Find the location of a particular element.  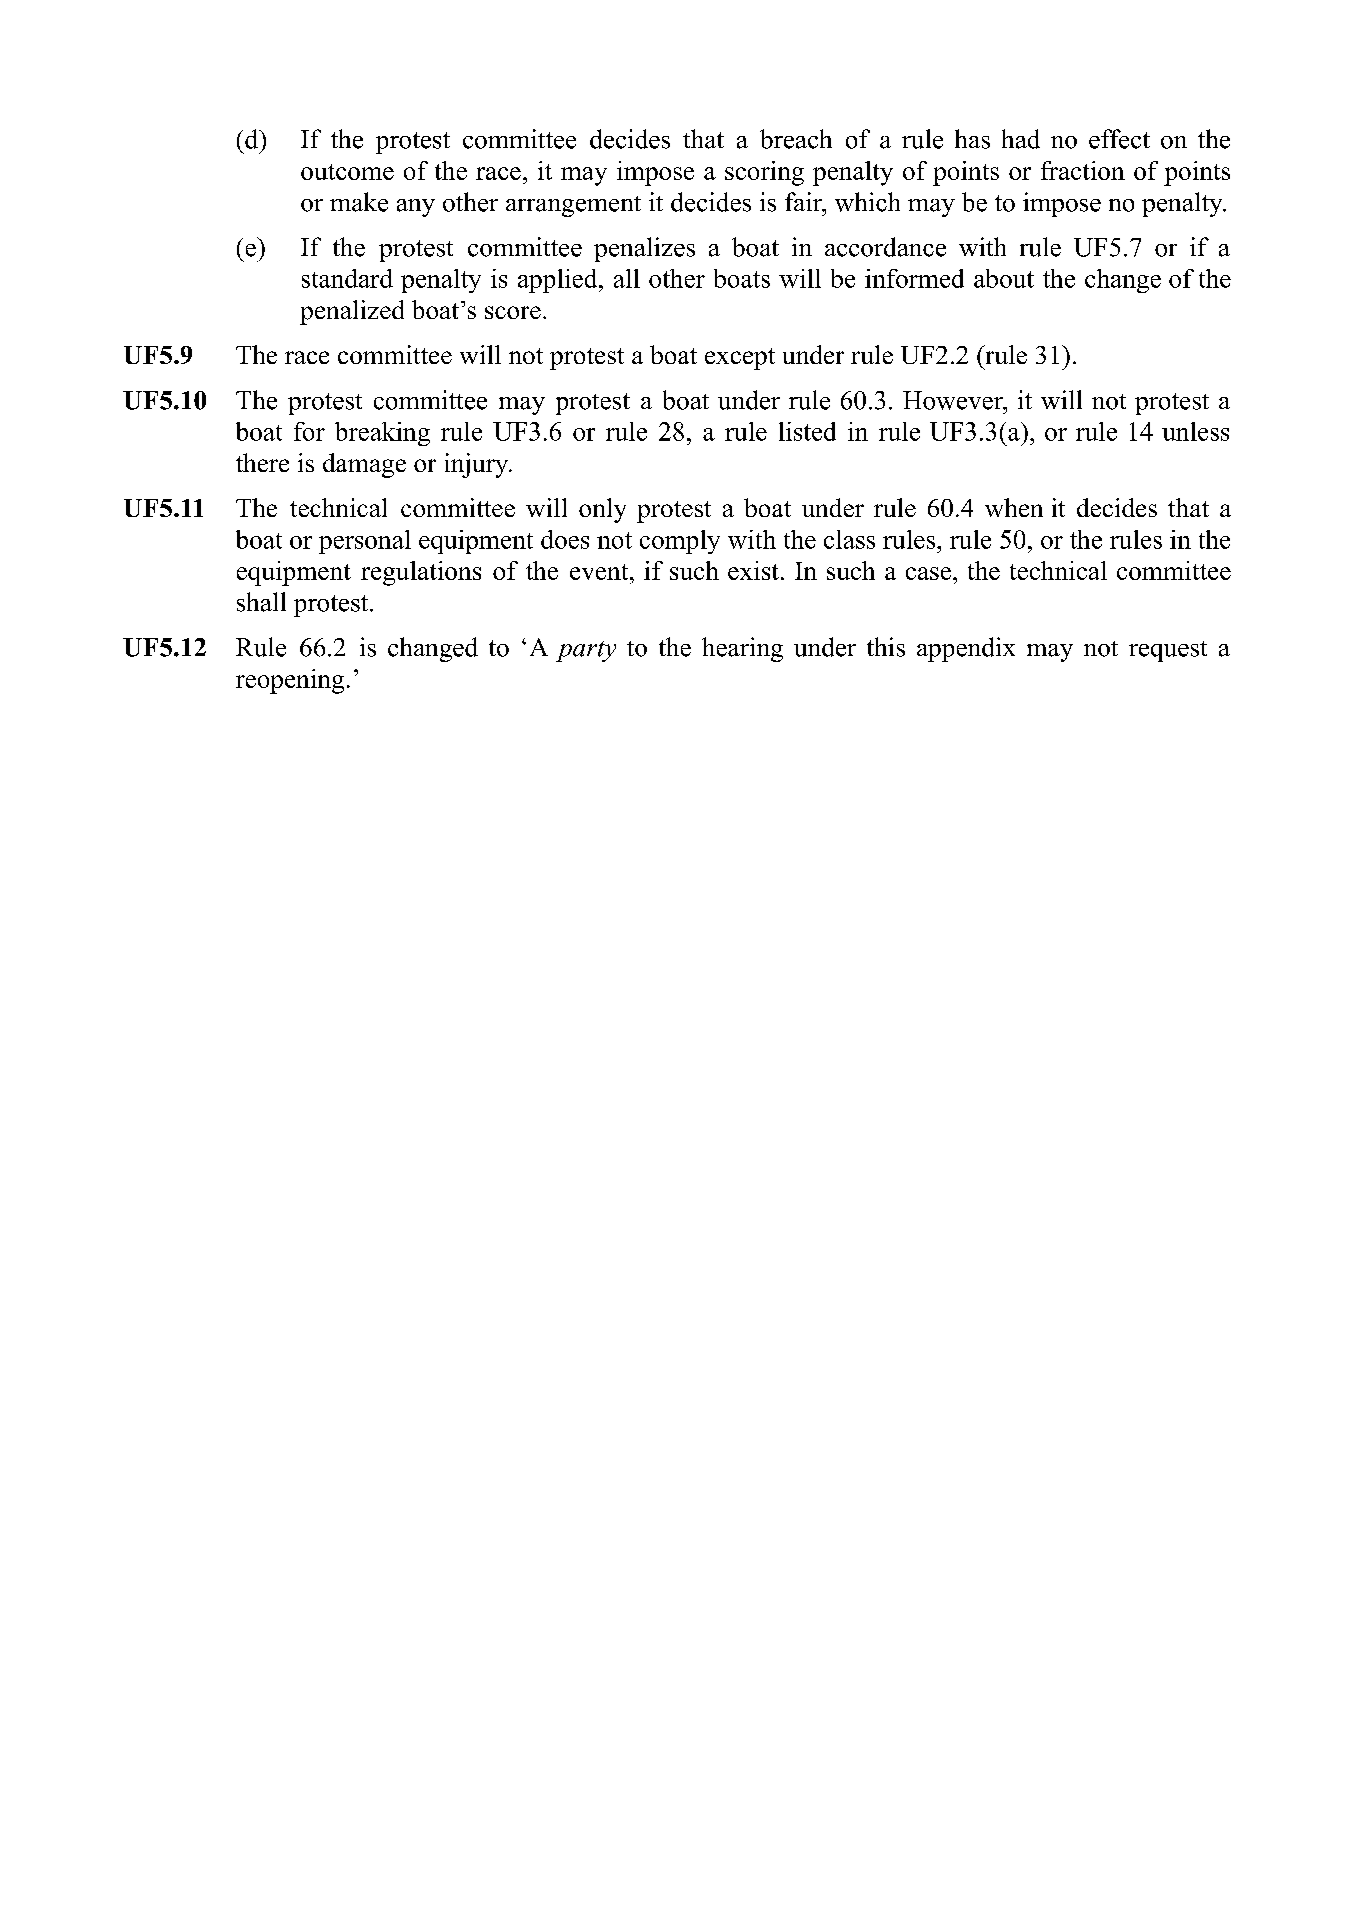

comply is located at coordinates (680, 542).
